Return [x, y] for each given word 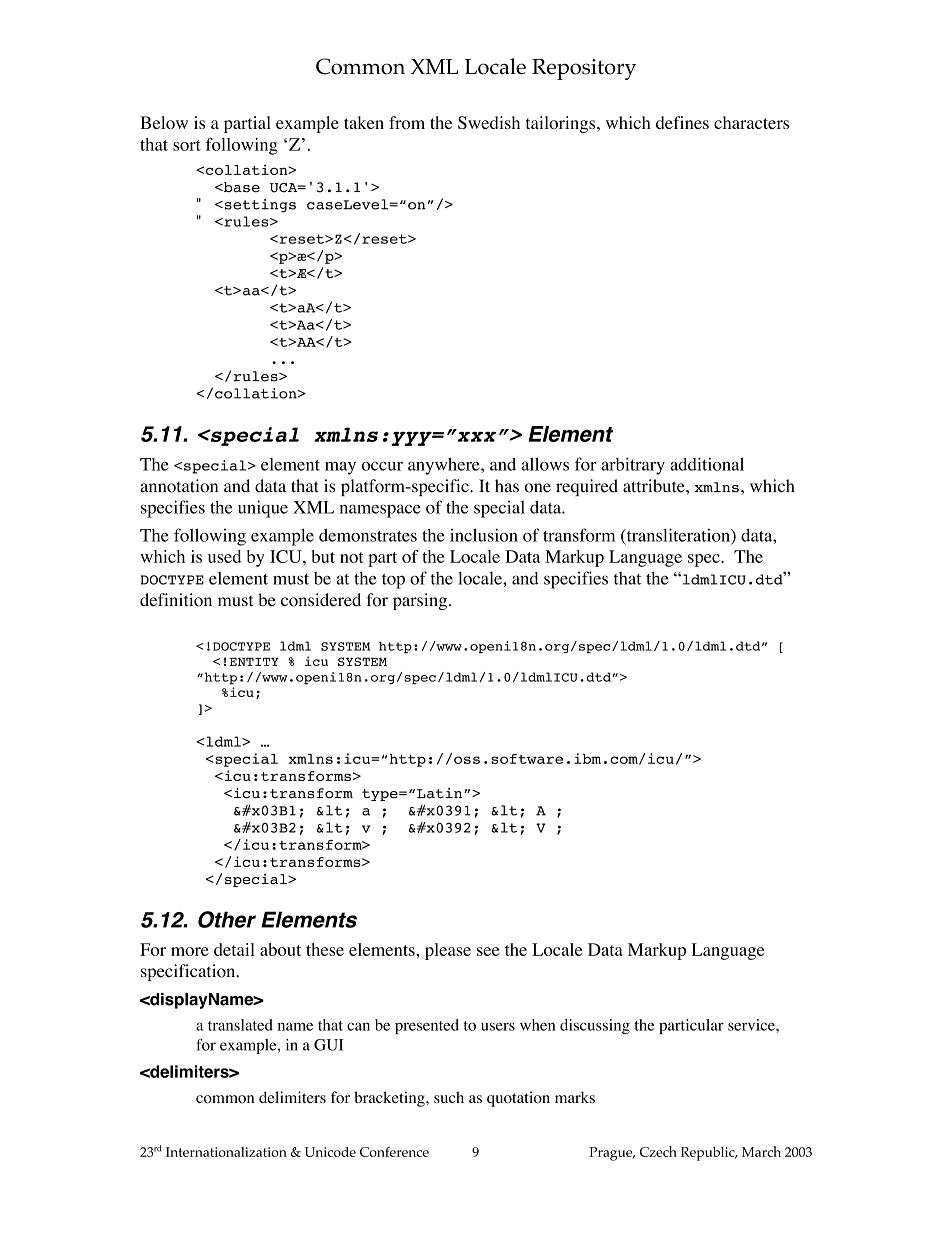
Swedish [489, 122]
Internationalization [226, 1152]
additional [707, 464]
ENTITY [254, 662]
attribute [655, 486]
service [752, 1025]
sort [187, 145]
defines [682, 122]
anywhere [445, 466]
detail [234, 949]
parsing [420, 601]
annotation [179, 486]
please [448, 951]
